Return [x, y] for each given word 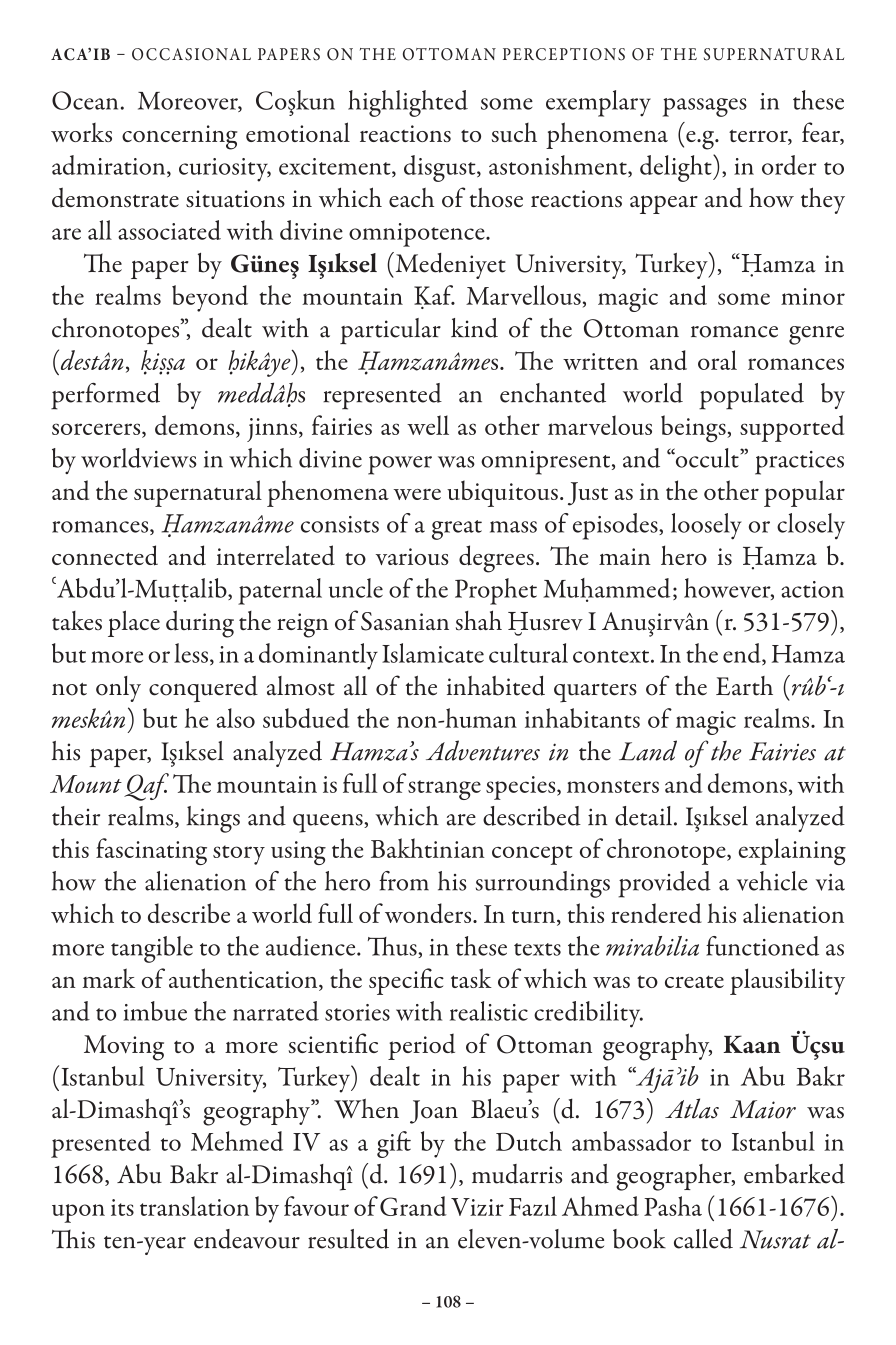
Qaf [146, 787]
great [457, 530]
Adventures [483, 750]
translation [194, 1206]
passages [705, 107]
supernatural [198, 493]
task [471, 978]
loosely [706, 526]
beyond [210, 298]
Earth [744, 686]
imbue [155, 1011]
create [694, 981]
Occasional [191, 54]
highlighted [408, 103]
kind [474, 328]
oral [717, 360]
